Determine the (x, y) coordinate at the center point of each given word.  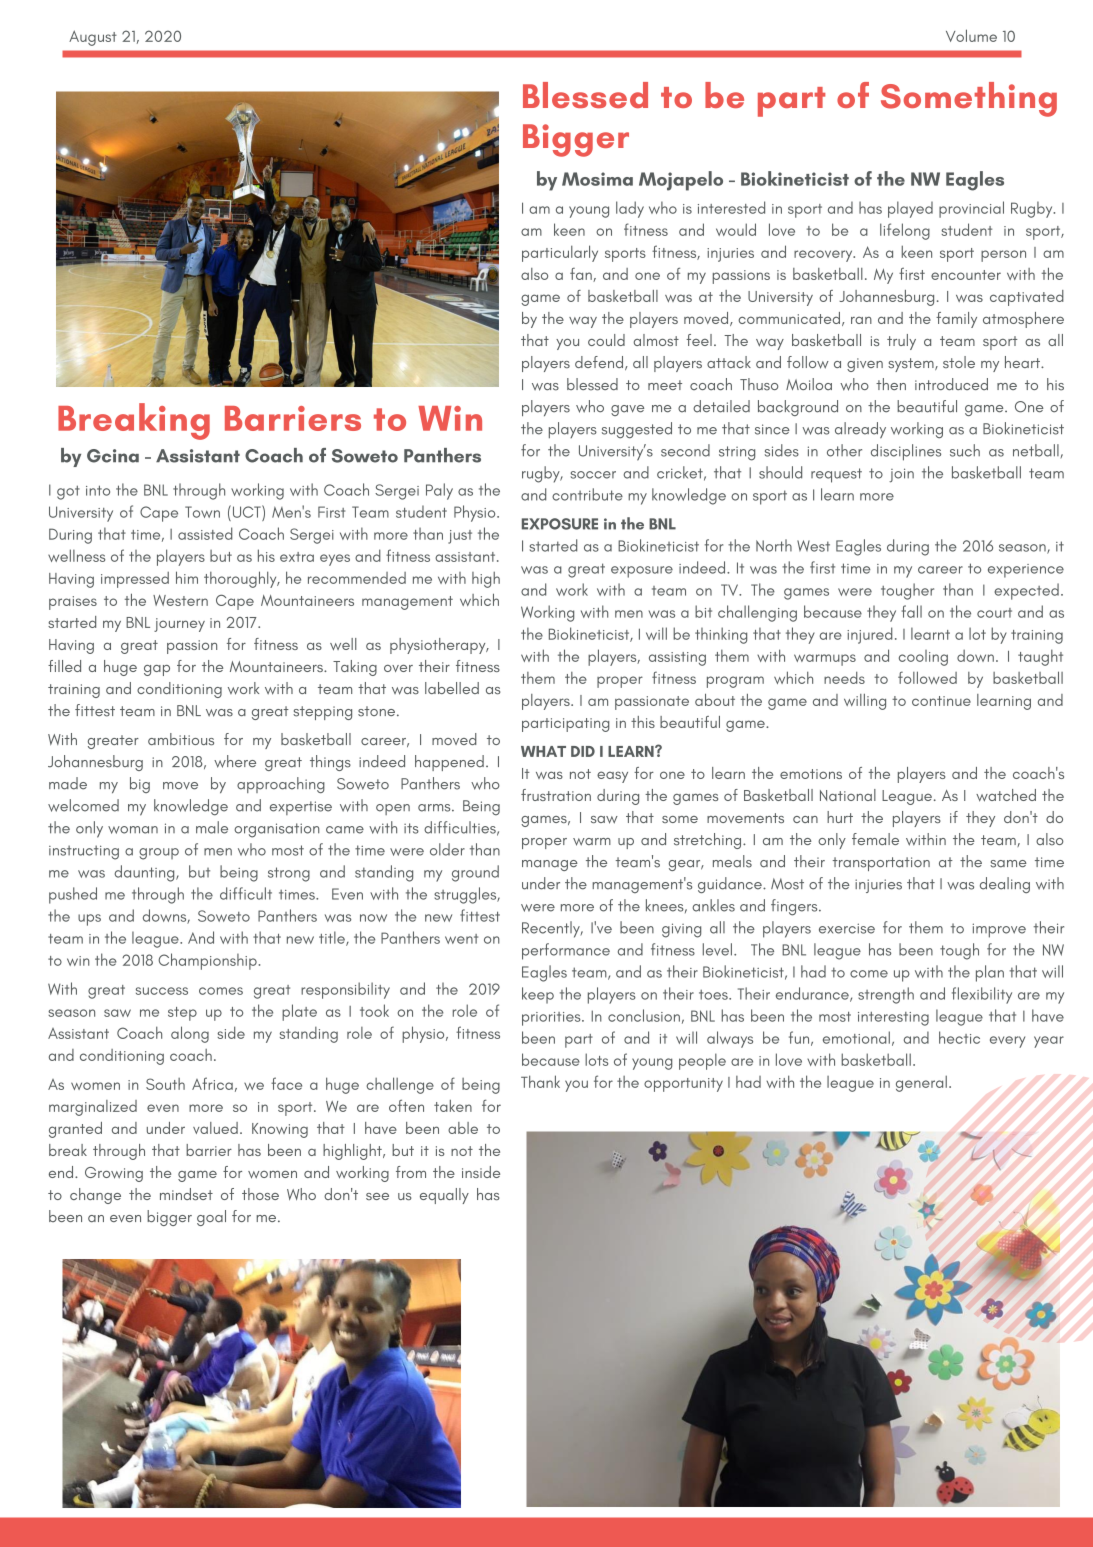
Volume (971, 35)
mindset (186, 1194)
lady (630, 209)
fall (912, 611)
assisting (677, 659)
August (93, 38)
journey (179, 625)
